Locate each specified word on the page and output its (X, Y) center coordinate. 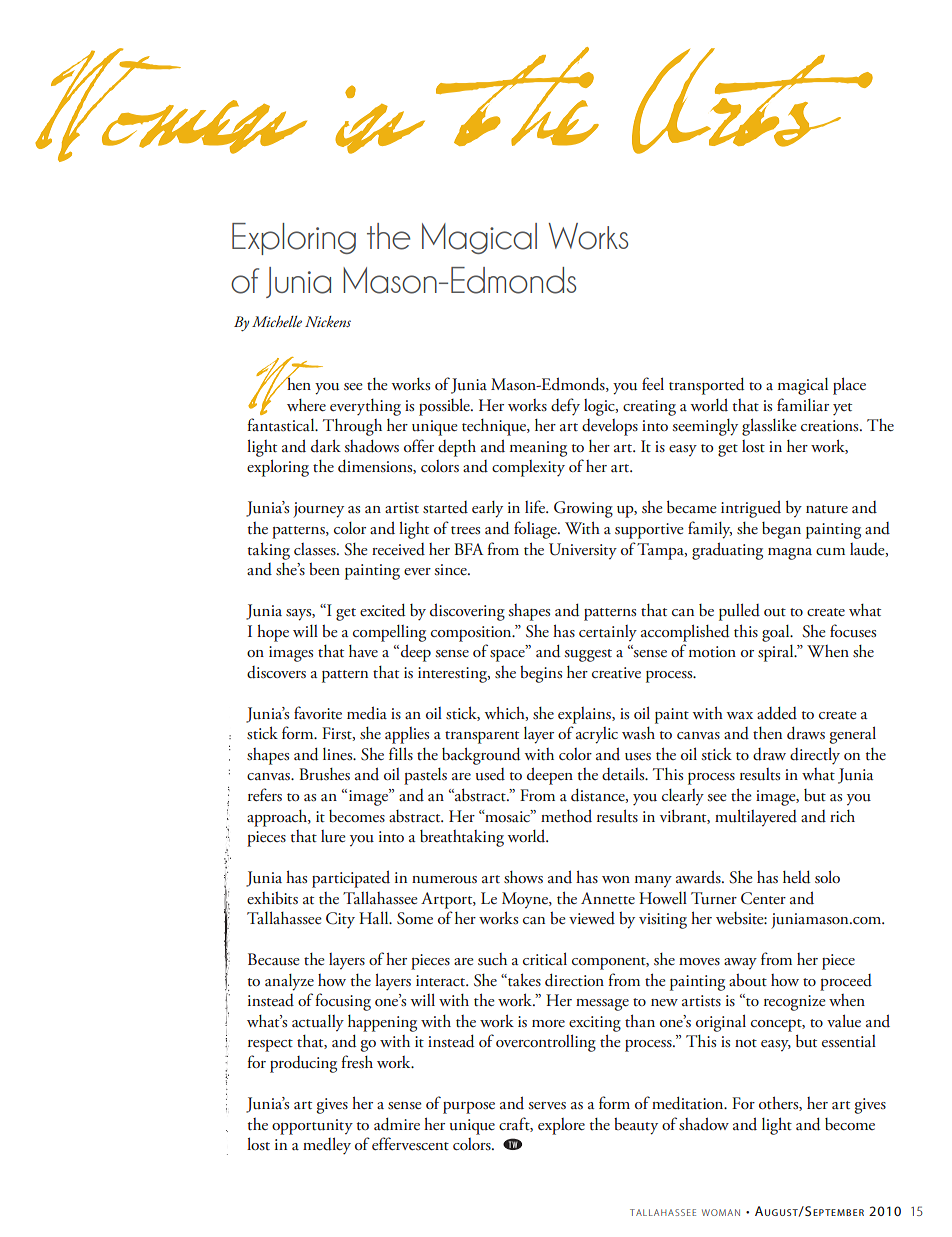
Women (171, 105)
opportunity (312, 1127)
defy (565, 407)
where (306, 405)
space (508, 654)
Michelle (277, 321)
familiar (803, 404)
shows (523, 877)
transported (706, 386)
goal (777, 633)
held (796, 877)
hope (273, 633)
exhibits (272, 898)
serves (547, 1105)
